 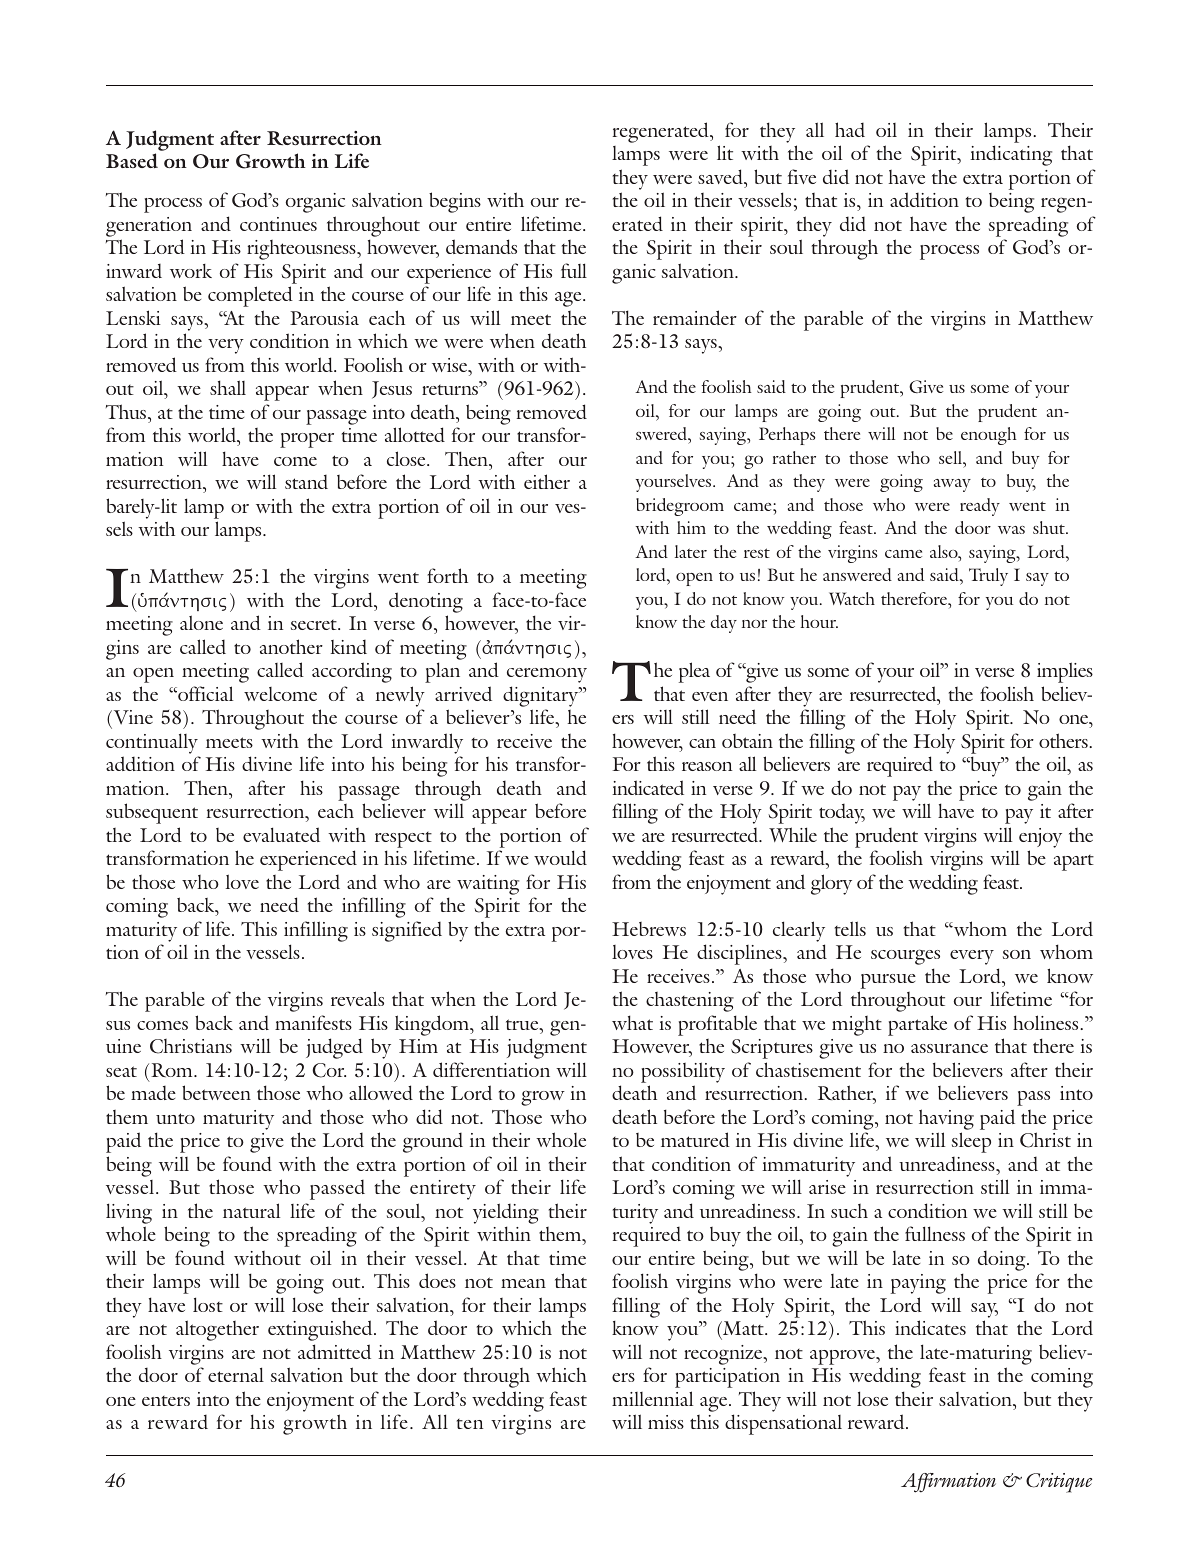 I want to click on indicating, so click(x=1011, y=155).
